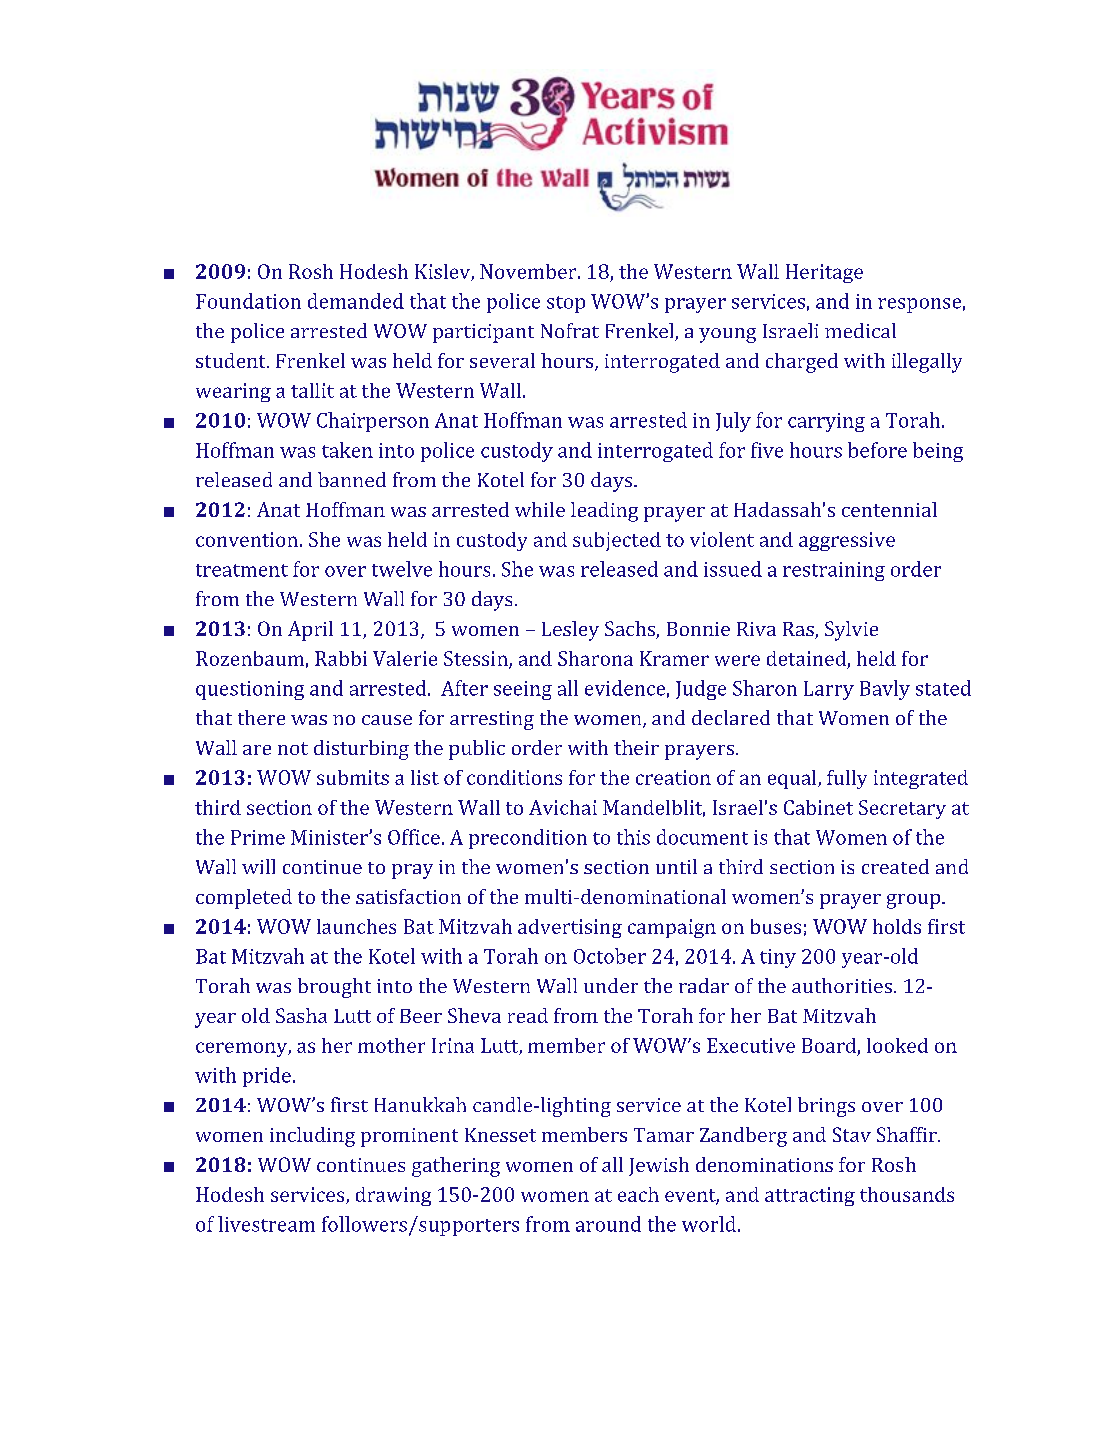  Describe the element at coordinates (266, 1224) in the image. I see `livestream` at that location.
